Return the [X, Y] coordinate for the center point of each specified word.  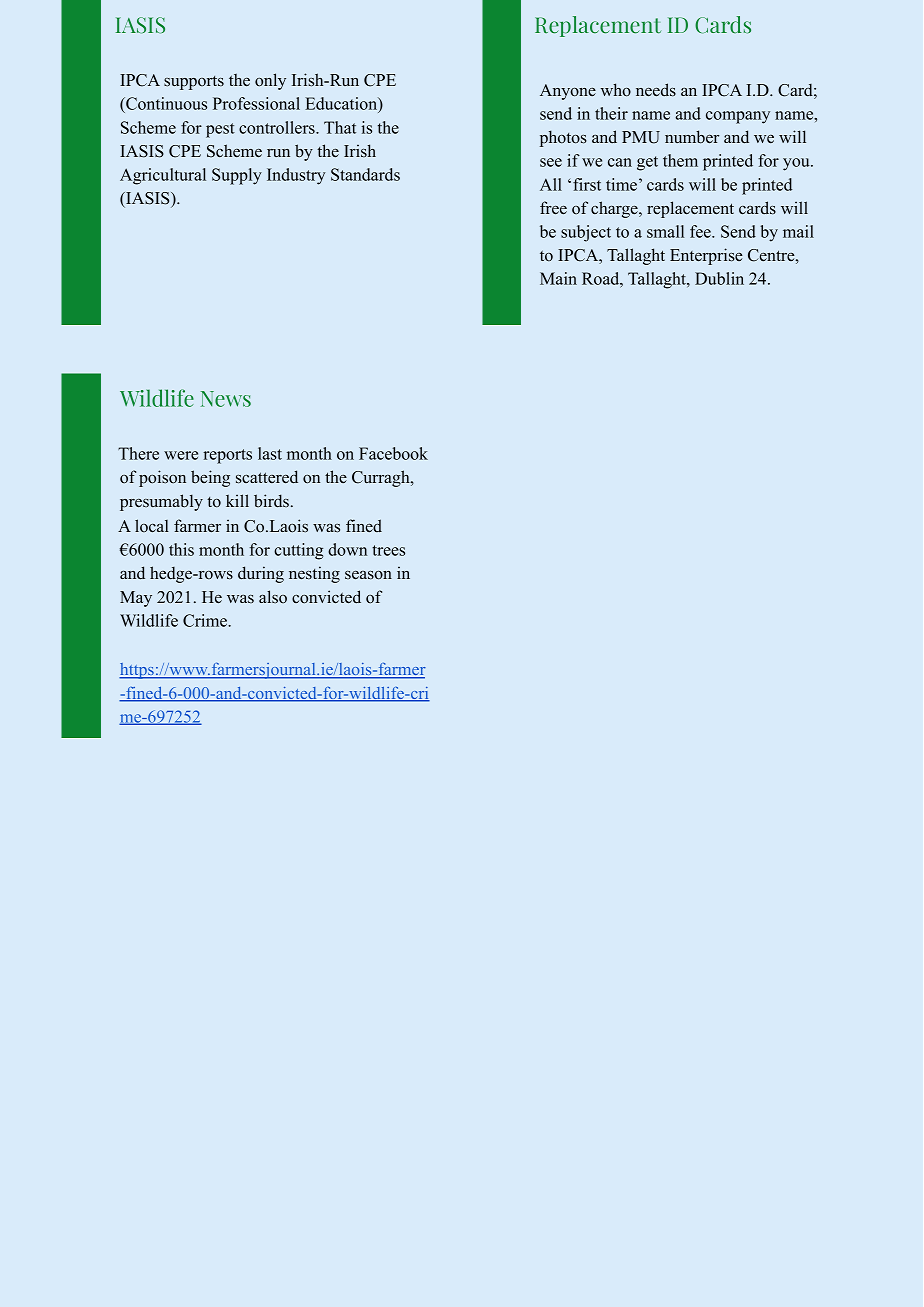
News [226, 399]
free [553, 208]
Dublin [719, 278]
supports [194, 83]
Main [558, 278]
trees [388, 550]
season [368, 575]
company [738, 117]
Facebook [393, 453]
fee [701, 231]
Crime [206, 620]
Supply [237, 176]
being [210, 478]
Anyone [568, 92]
